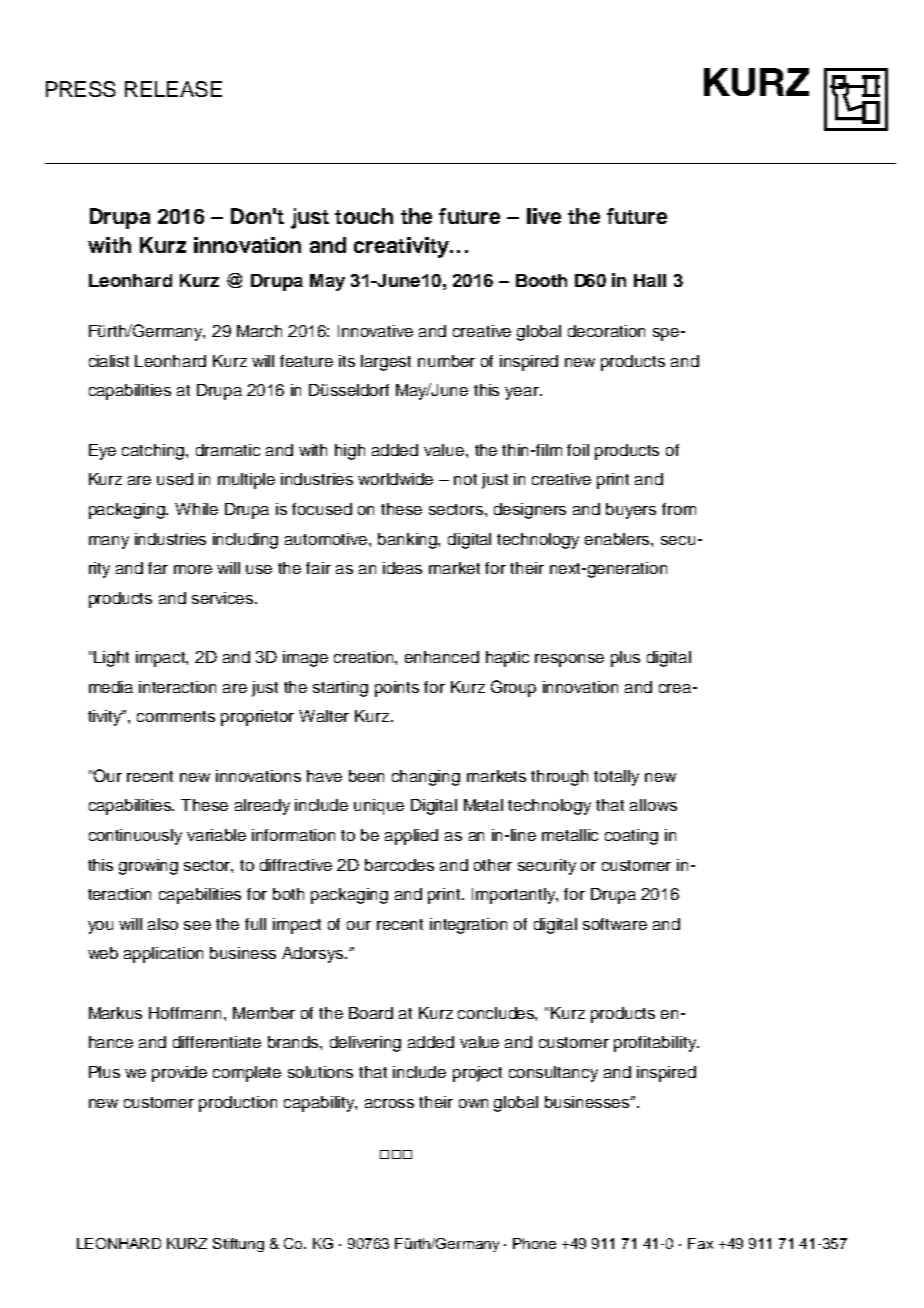 This document has height=1308, width=924. I want to click on across, so click(389, 1103).
